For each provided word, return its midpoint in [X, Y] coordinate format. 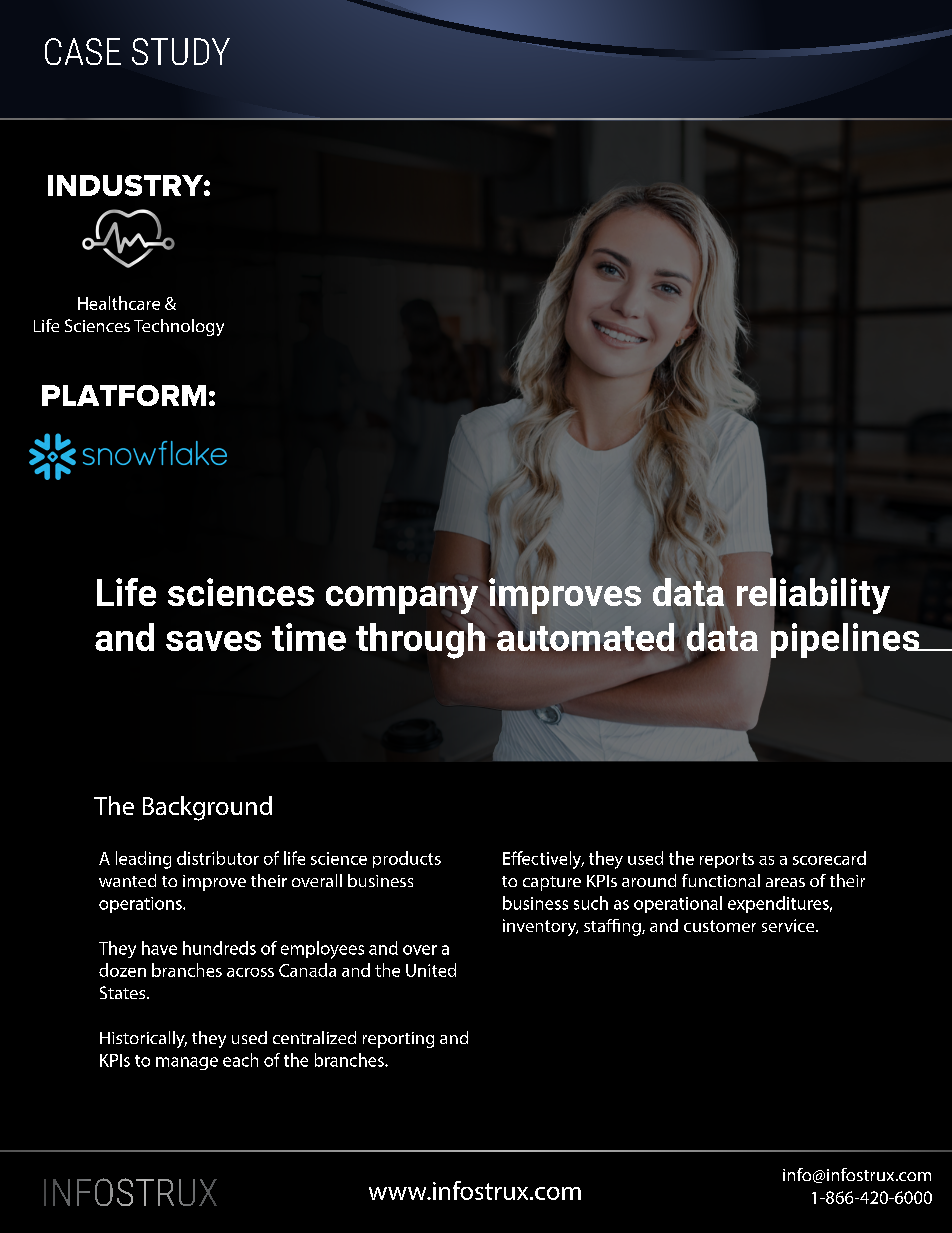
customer [720, 926]
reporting [398, 1040]
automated [585, 635]
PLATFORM [124, 395]
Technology [179, 327]
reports [727, 860]
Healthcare [119, 303]
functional [721, 880]
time [309, 637]
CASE [83, 51]
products [407, 859]
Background [207, 808]
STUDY [181, 51]
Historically [143, 1039]
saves [213, 641]
